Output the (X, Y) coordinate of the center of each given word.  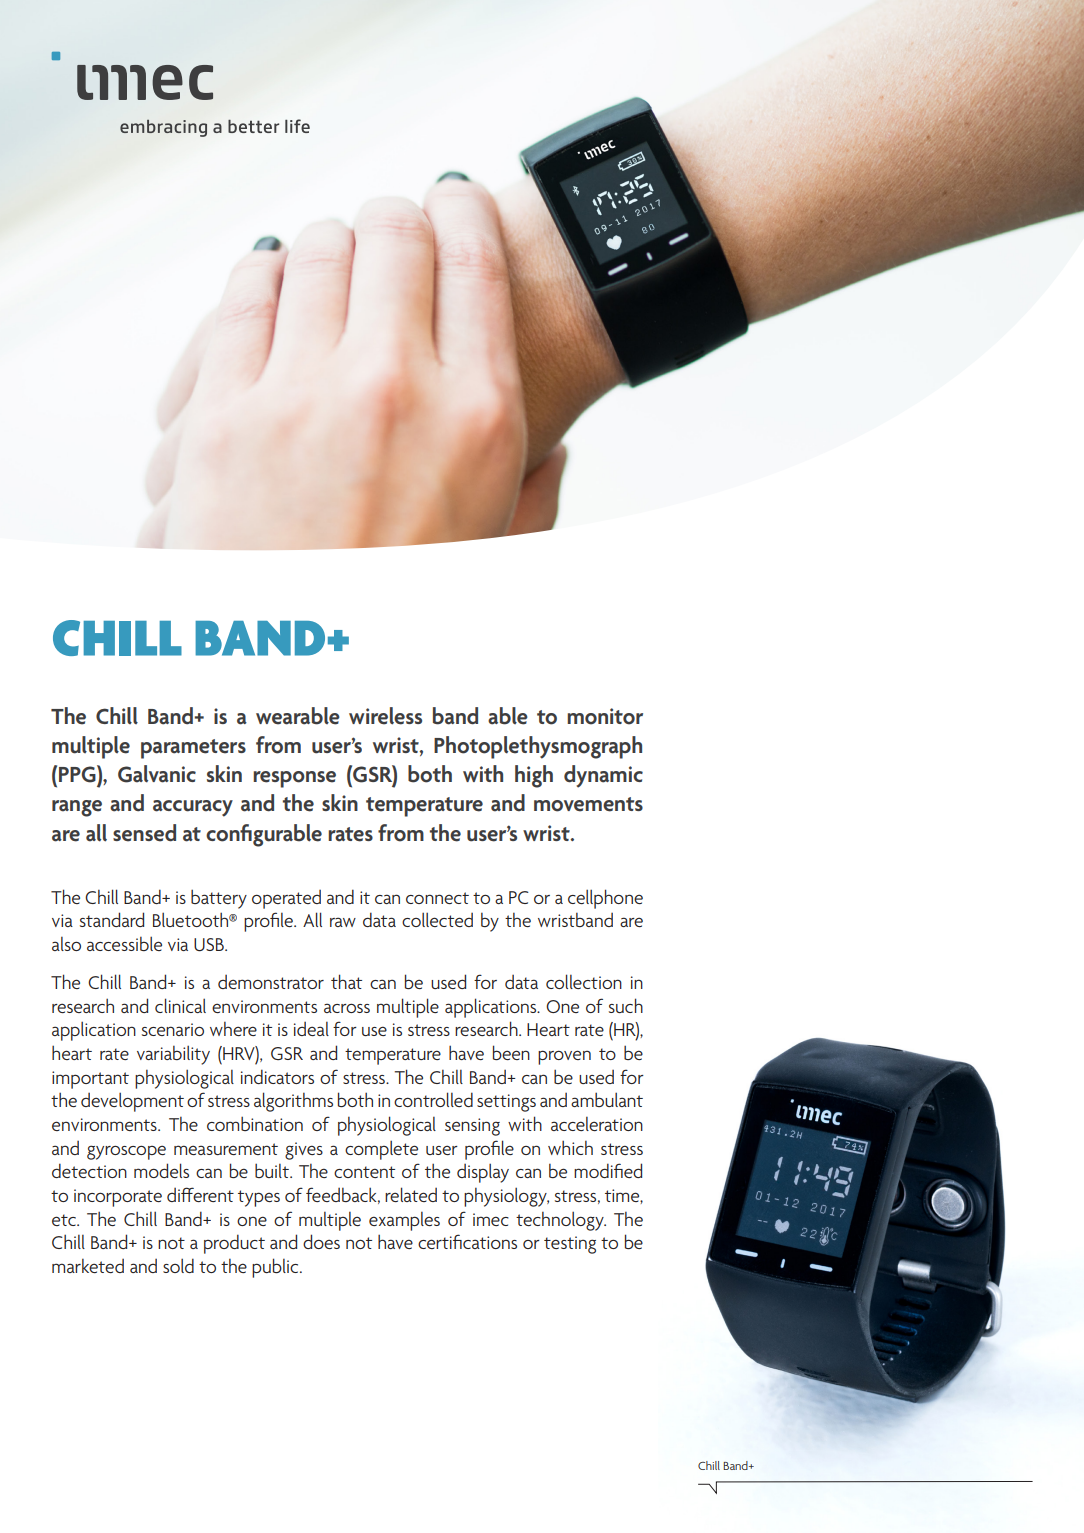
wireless (385, 716)
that (346, 981)
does (321, 1241)
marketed (88, 1266)
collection (584, 981)
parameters (193, 749)
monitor (605, 716)
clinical (180, 1005)
